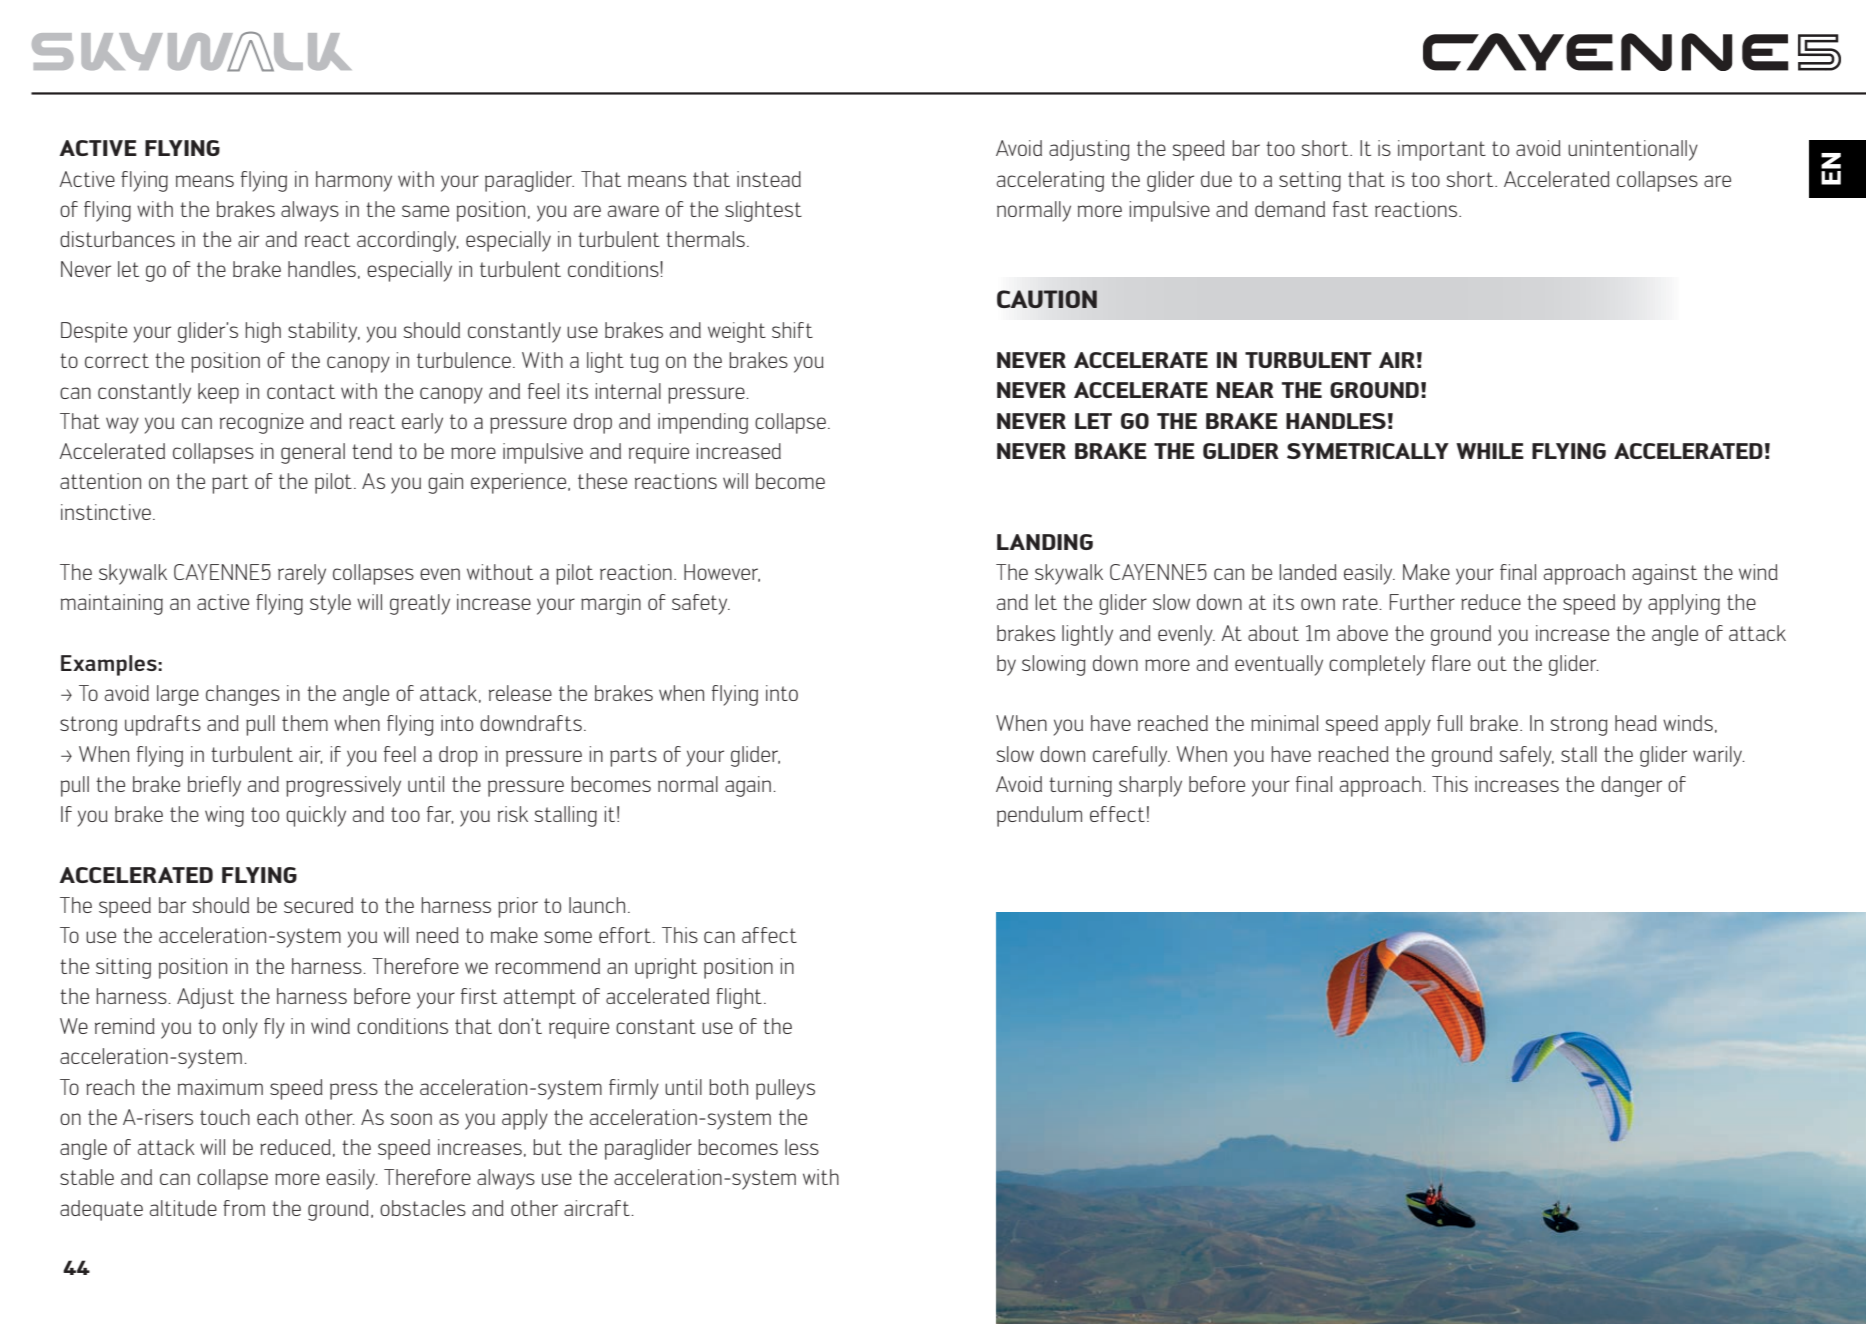 The width and height of the image is (1866, 1324). I want to click on from, so click(244, 1208).
